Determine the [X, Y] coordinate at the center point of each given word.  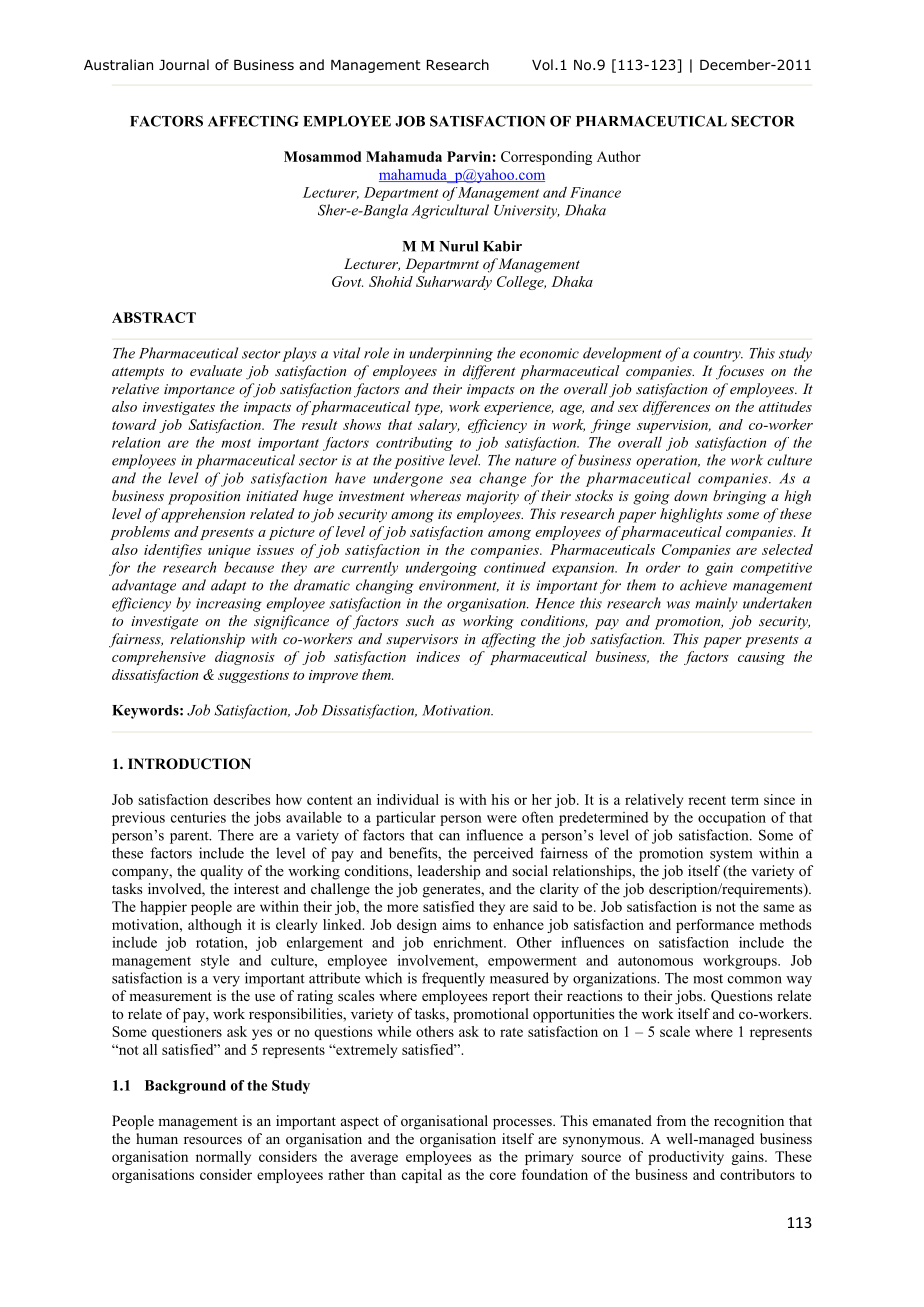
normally [223, 1158]
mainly [716, 604]
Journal [184, 65]
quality [221, 872]
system [731, 855]
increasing [229, 605]
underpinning [451, 354]
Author [619, 156]
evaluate [216, 370]
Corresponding [546, 158]
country [718, 356]
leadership [449, 872]
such [420, 620]
